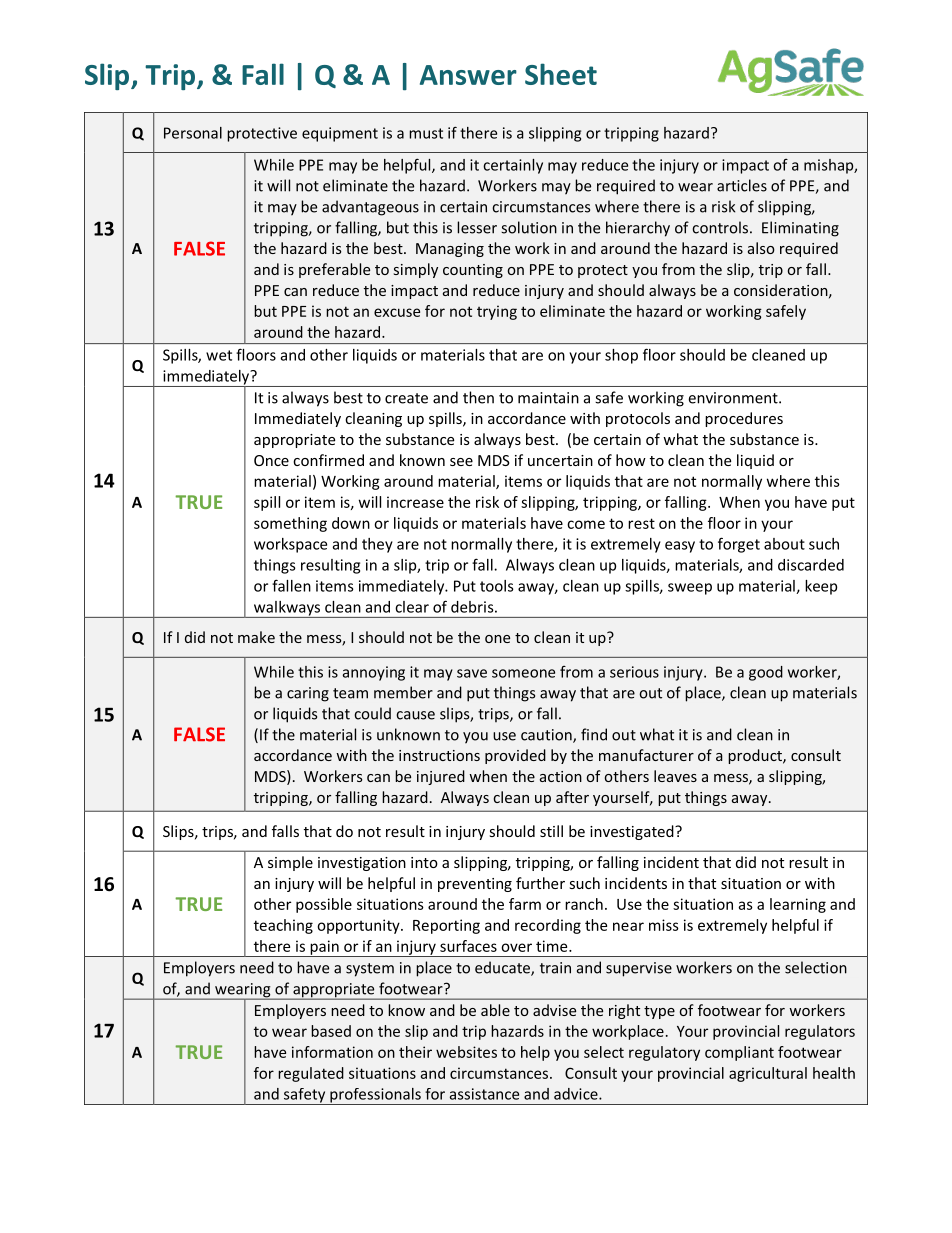 The image size is (952, 1233). Describe the element at coordinates (742, 185) in the screenshot. I see `articles` at that location.
